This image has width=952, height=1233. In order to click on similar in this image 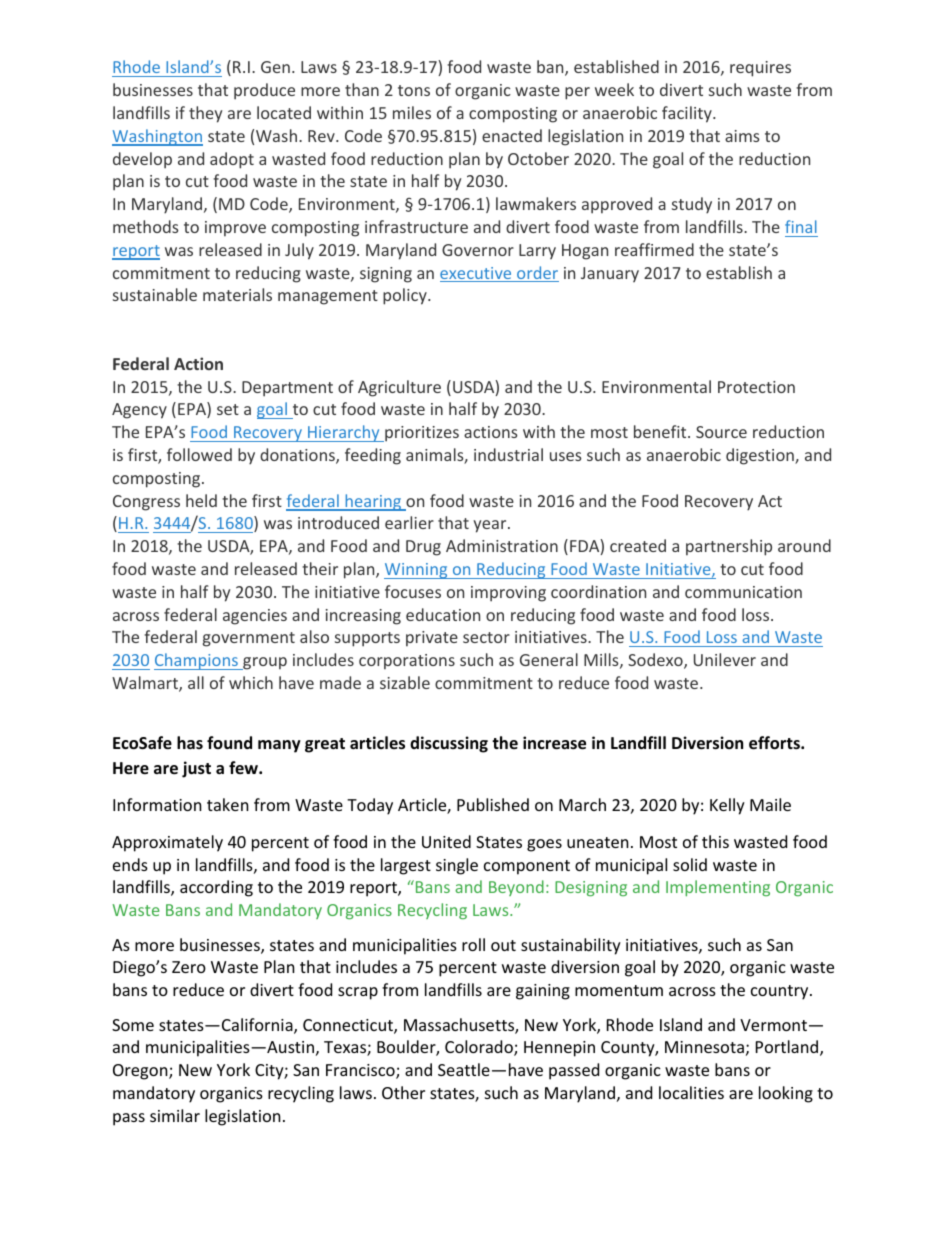, I will do `click(175, 1115)`.
